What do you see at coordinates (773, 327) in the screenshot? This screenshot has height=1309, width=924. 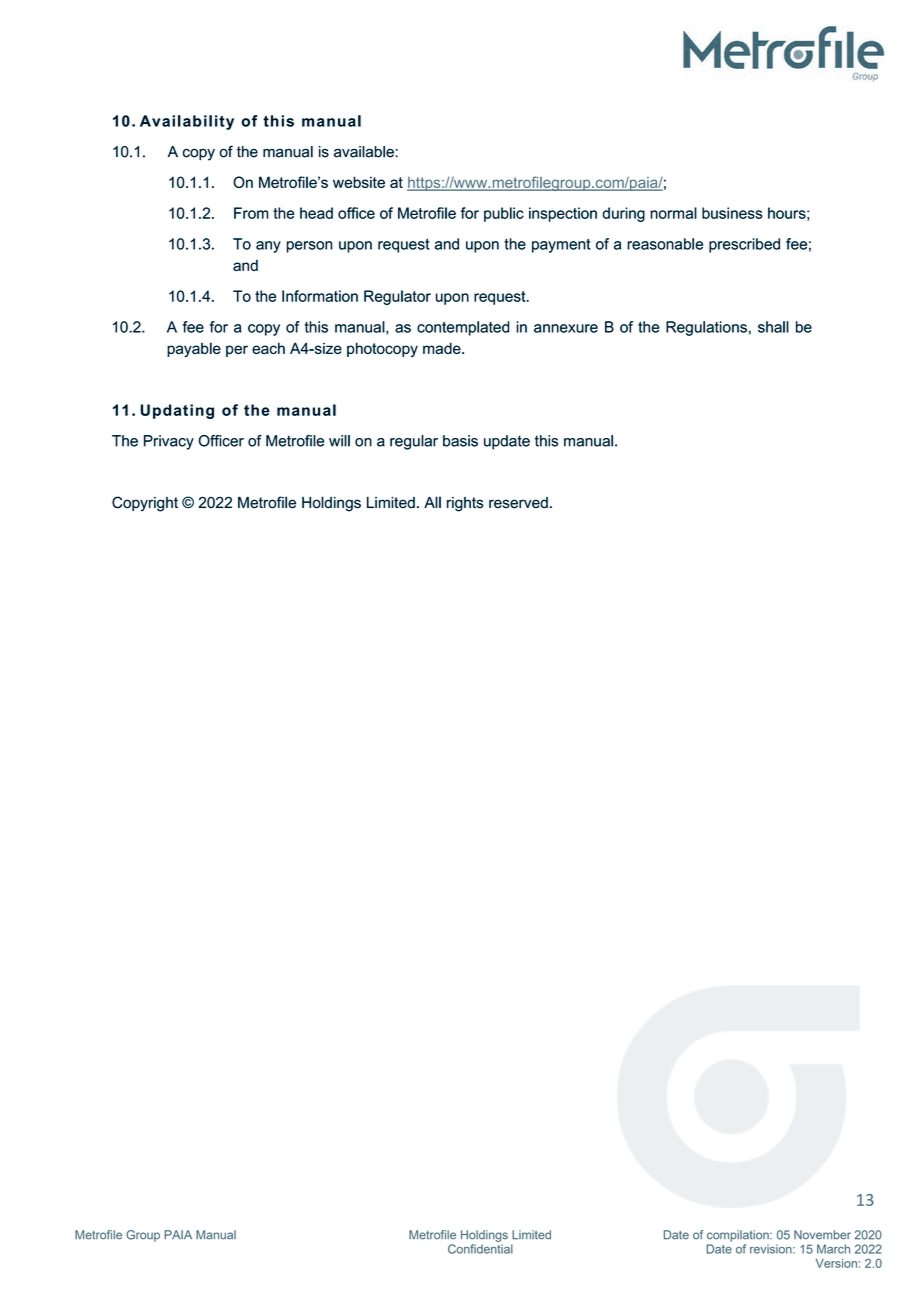 I see `shall` at bounding box center [773, 327].
